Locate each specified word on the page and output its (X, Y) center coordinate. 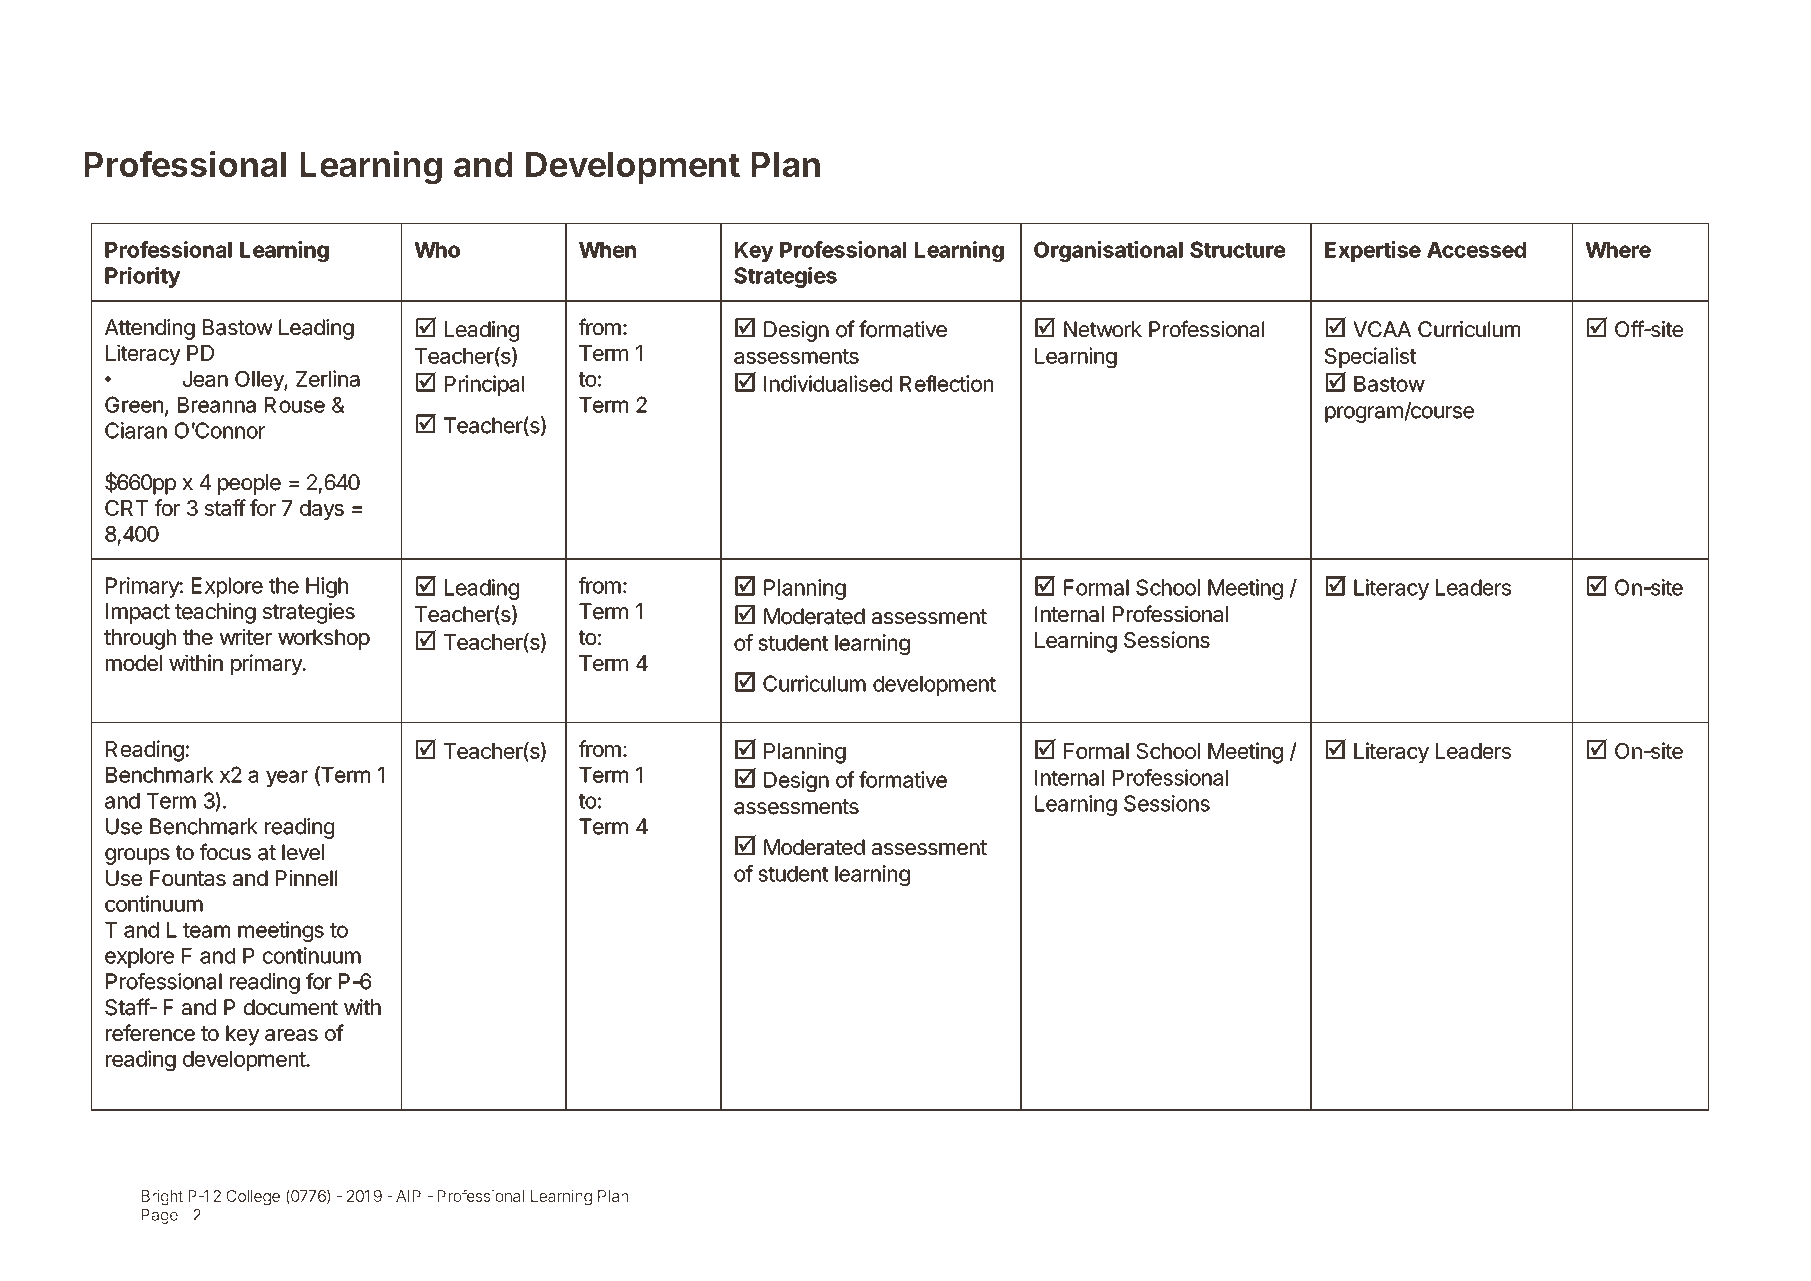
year (287, 778)
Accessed (1476, 250)
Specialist (1370, 357)
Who (437, 250)
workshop (324, 639)
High (327, 587)
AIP (408, 1196)
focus (225, 852)
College (253, 1198)
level (303, 852)
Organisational (1108, 251)
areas (291, 1035)
